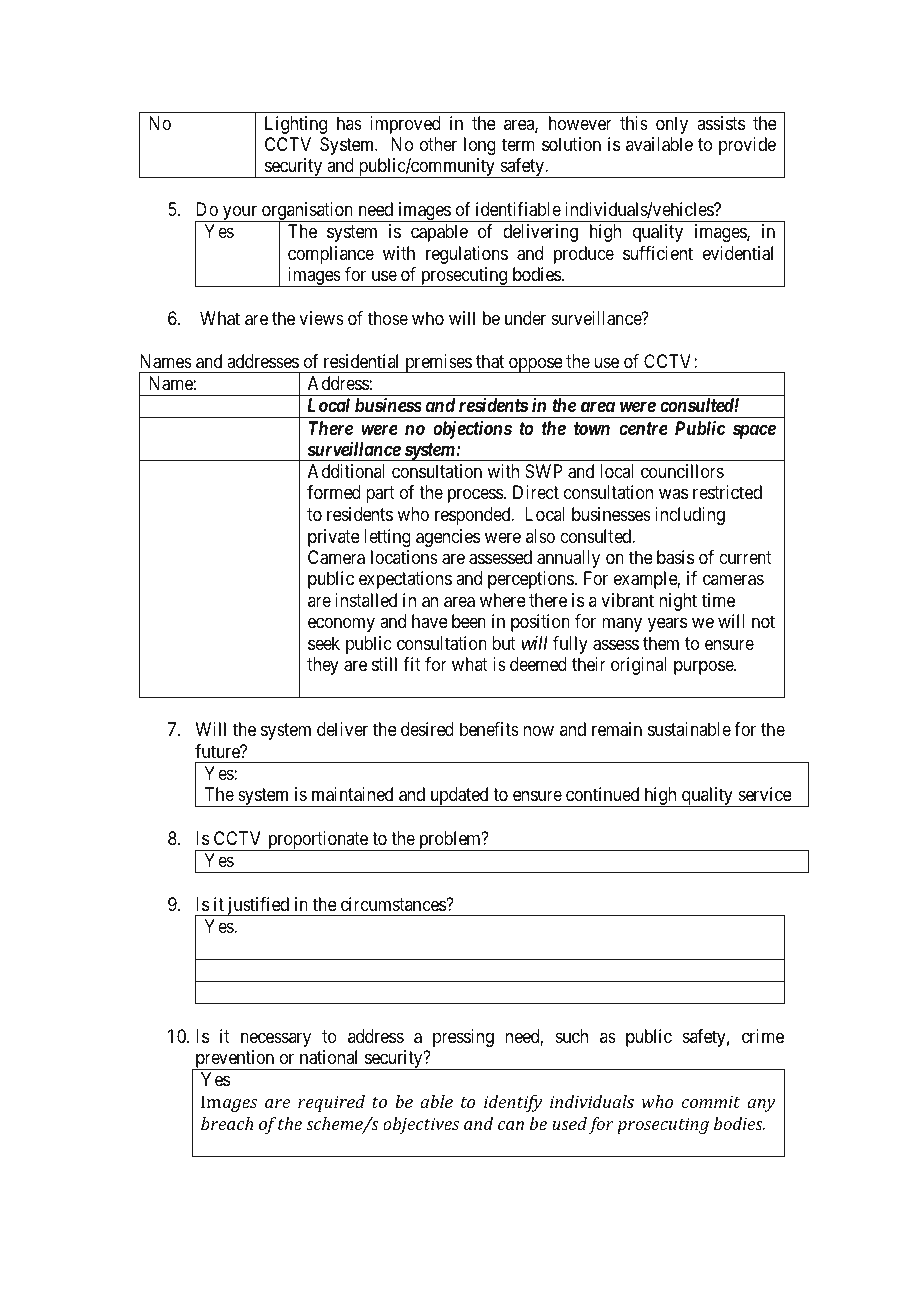 This screenshot has width=924, height=1308. Describe the element at coordinates (296, 125) in the screenshot. I see `Lighting` at that location.
